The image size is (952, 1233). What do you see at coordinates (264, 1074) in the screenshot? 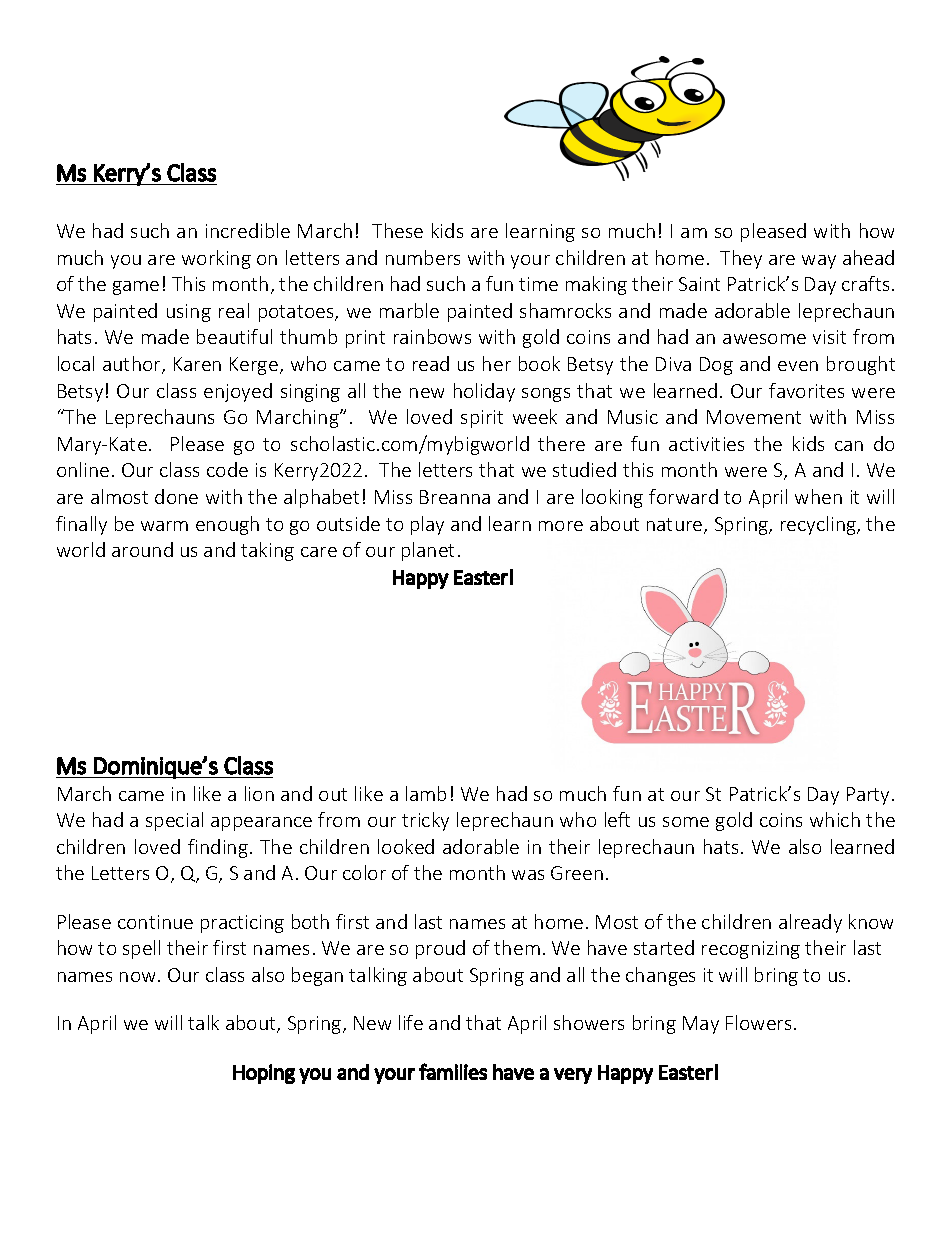
I see `Hoping` at bounding box center [264, 1074].
